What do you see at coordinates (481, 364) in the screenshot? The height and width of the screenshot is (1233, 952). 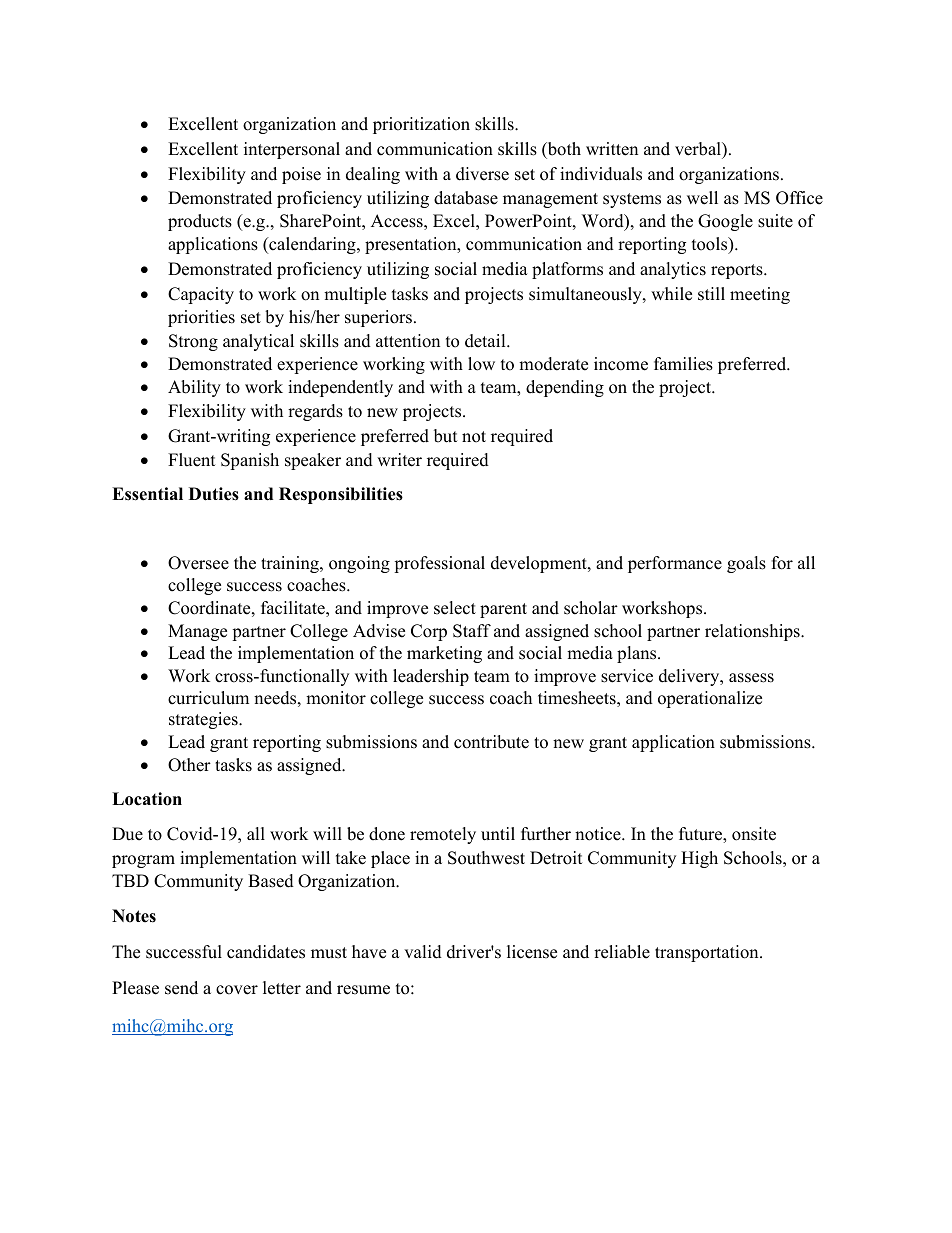 I see `low` at bounding box center [481, 364].
